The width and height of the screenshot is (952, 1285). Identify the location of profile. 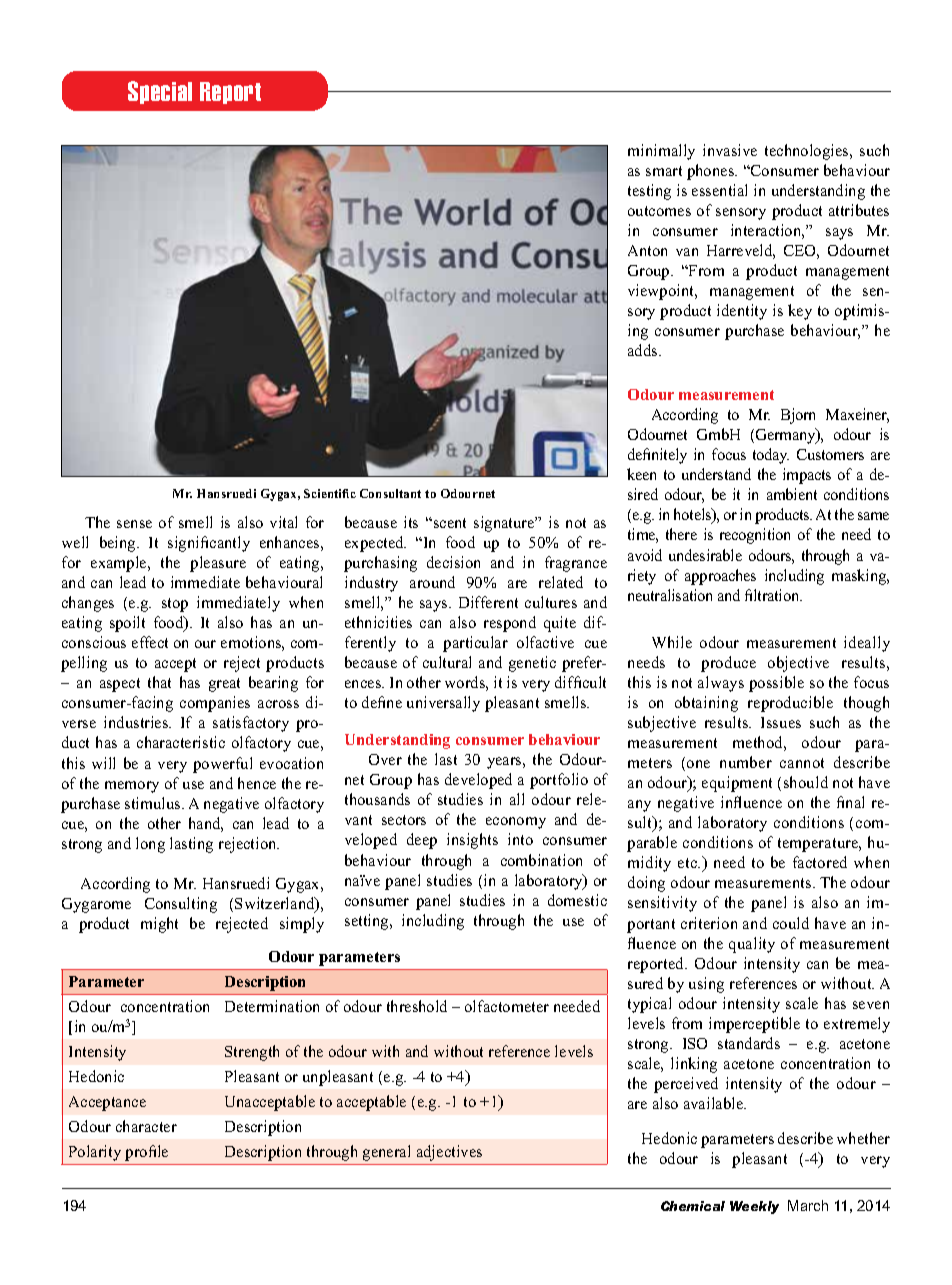
(146, 1153).
